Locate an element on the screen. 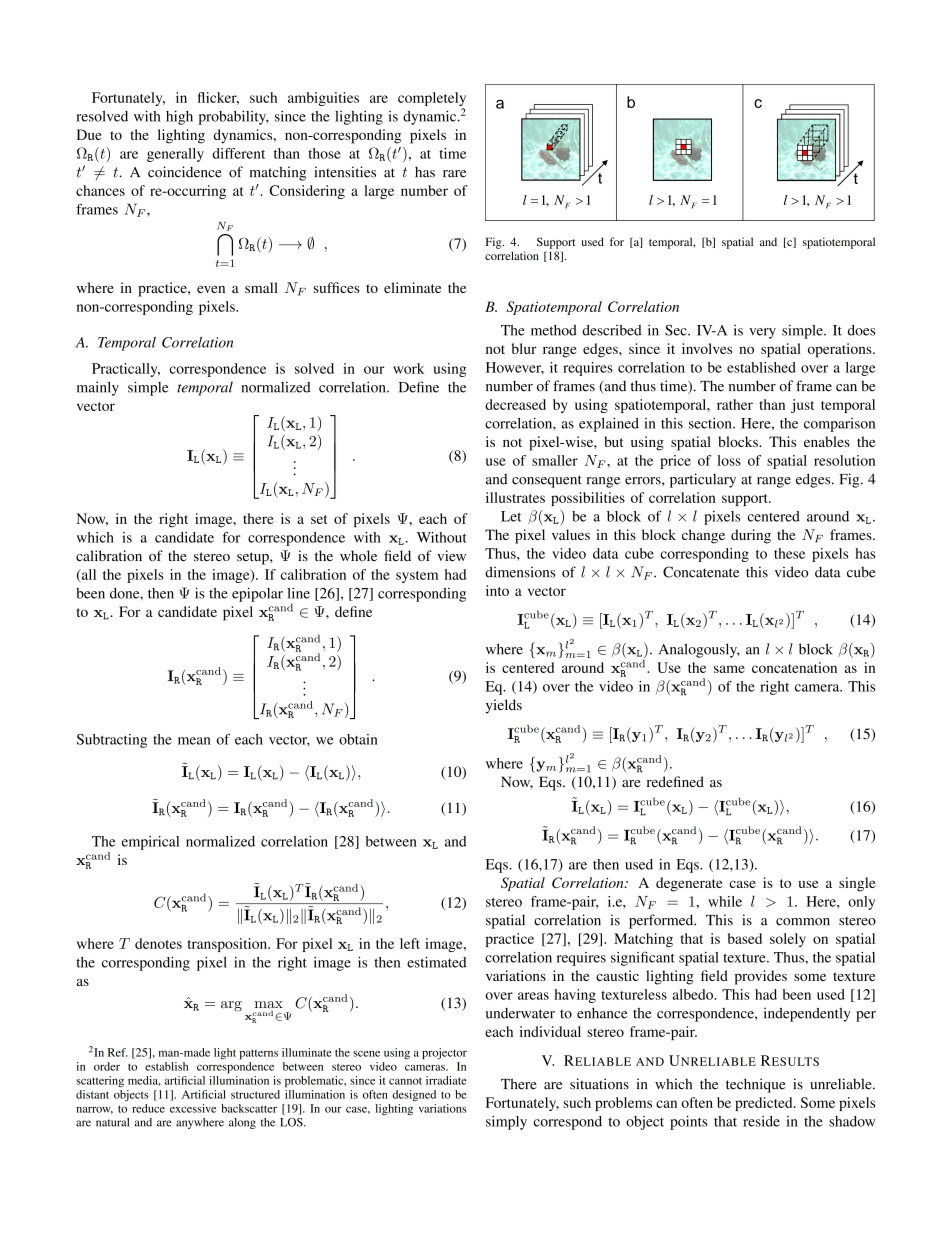 The height and width of the screenshot is (1233, 952). excessive is located at coordinates (193, 1108).
